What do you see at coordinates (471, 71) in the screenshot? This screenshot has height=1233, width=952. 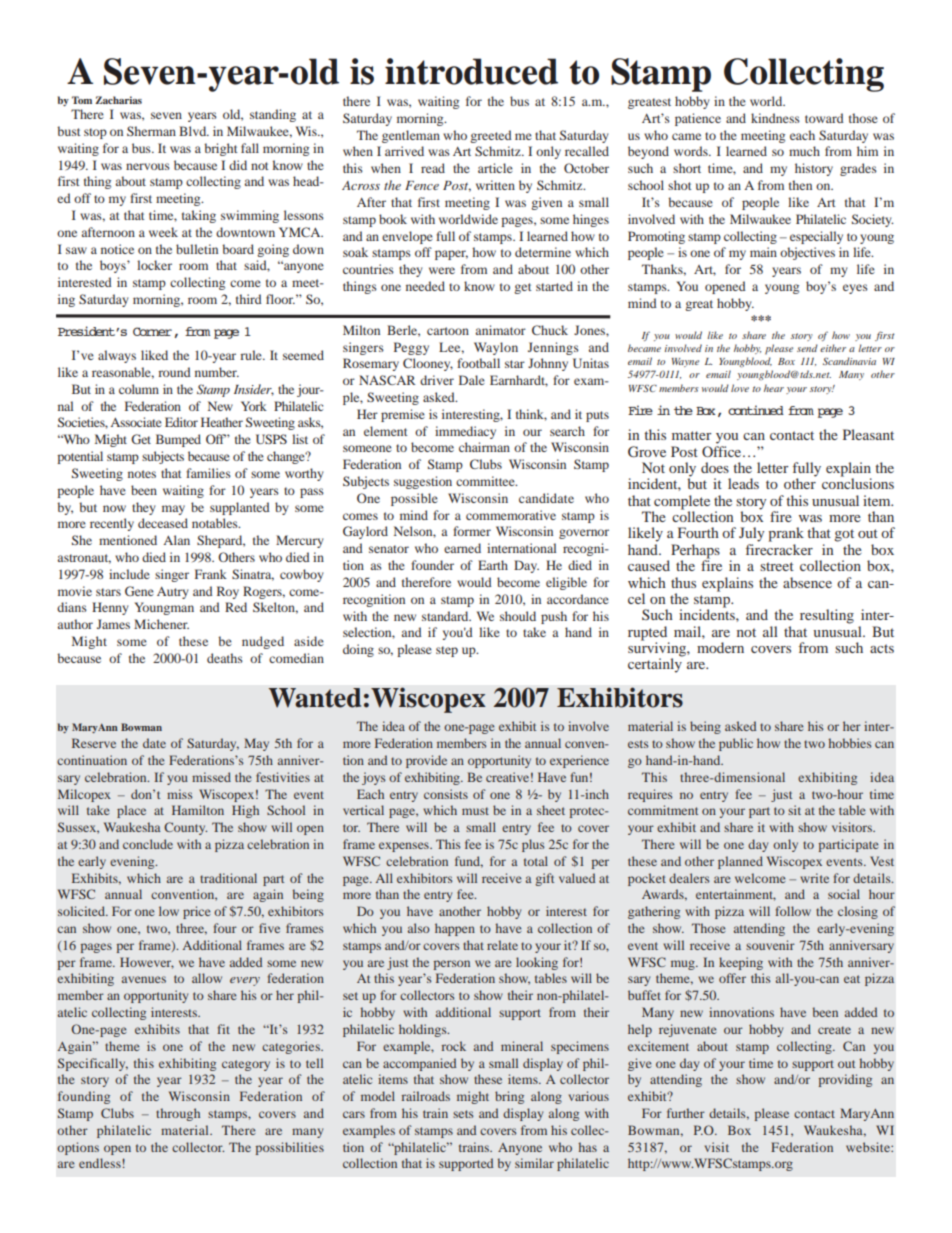 I see `introduced` at bounding box center [471, 71].
